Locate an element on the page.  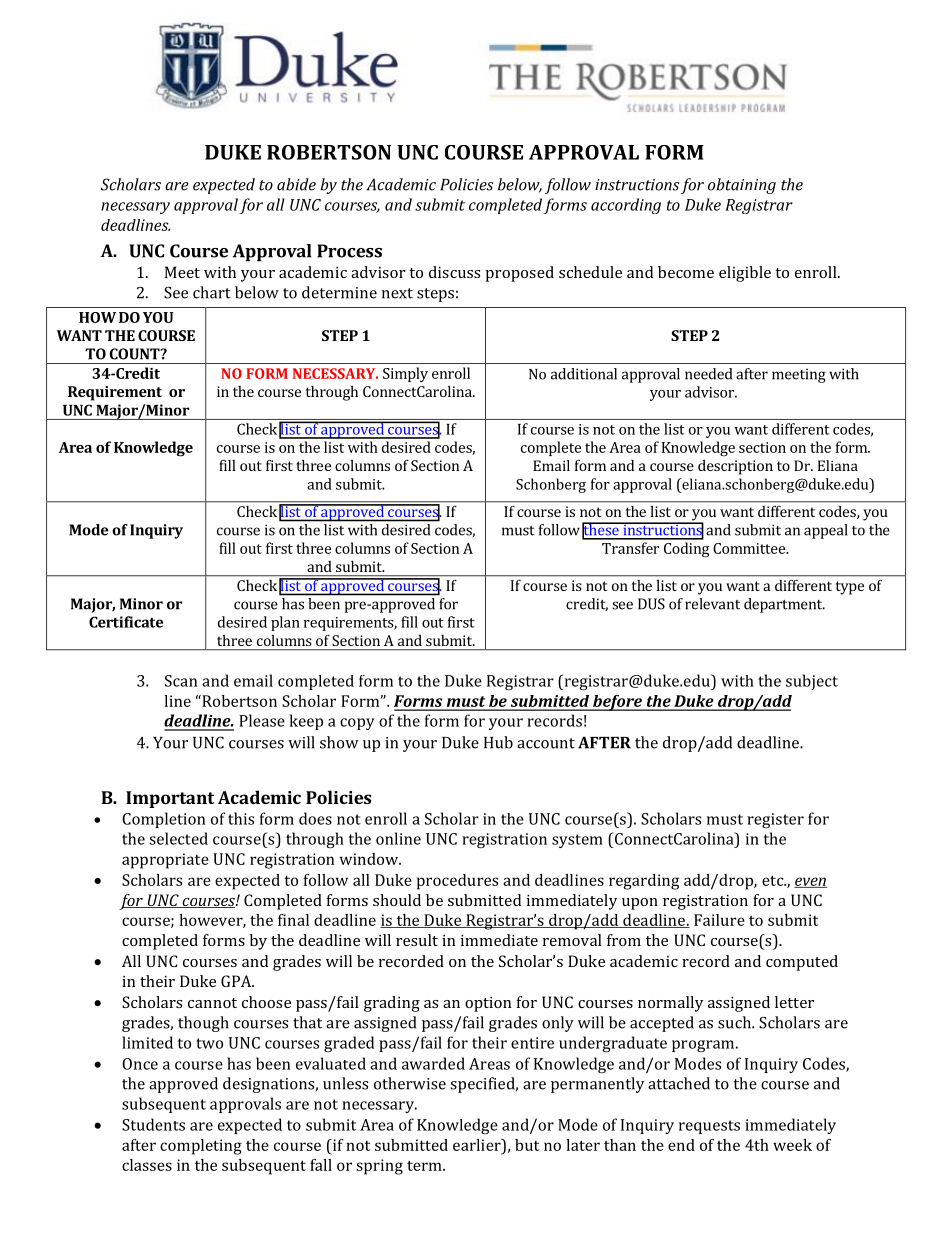
appropriate is located at coordinates (165, 861).
